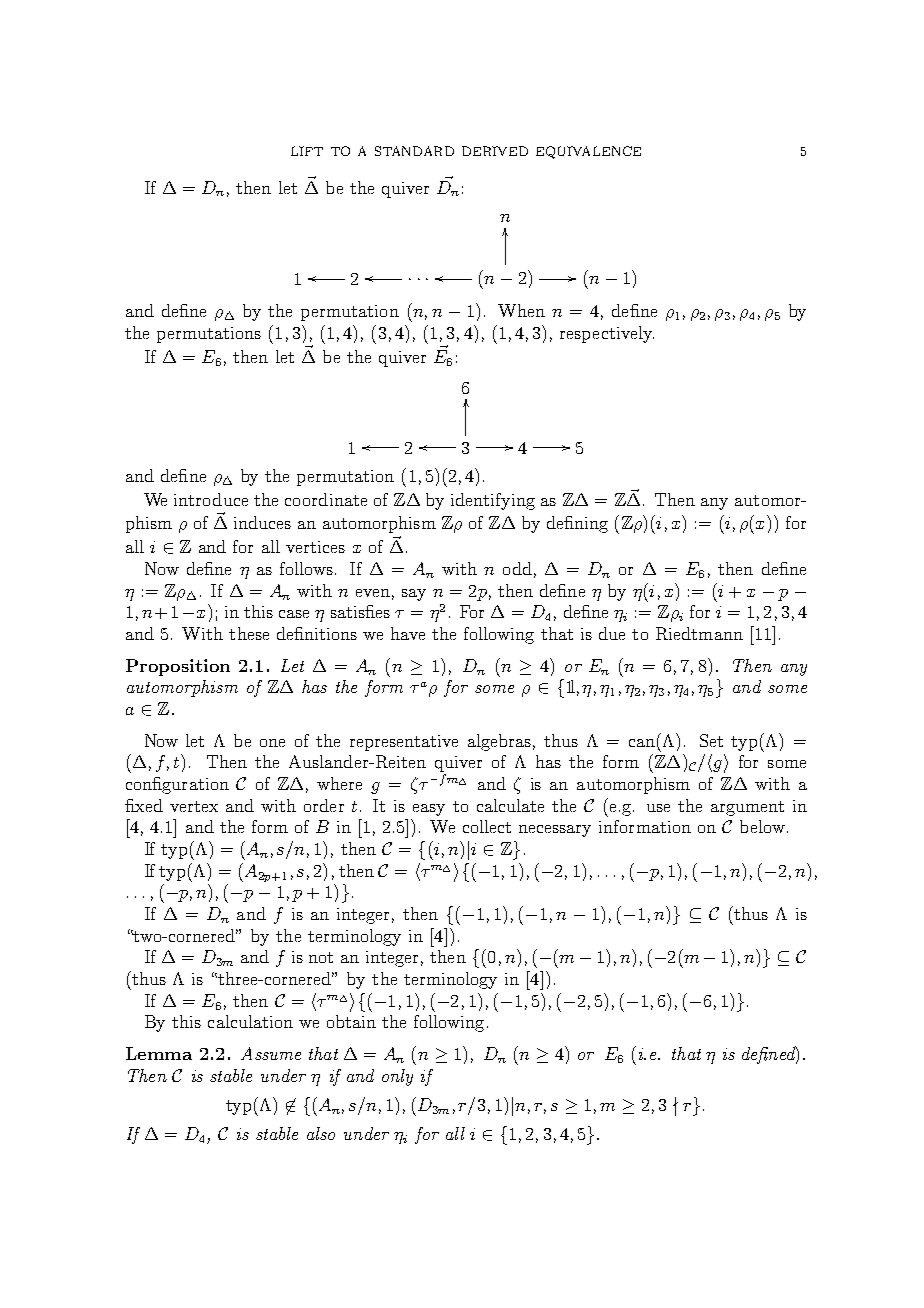 This page has width=924, height=1308. Describe the element at coordinates (271, 1053) in the page. I see `Assume` at that location.
